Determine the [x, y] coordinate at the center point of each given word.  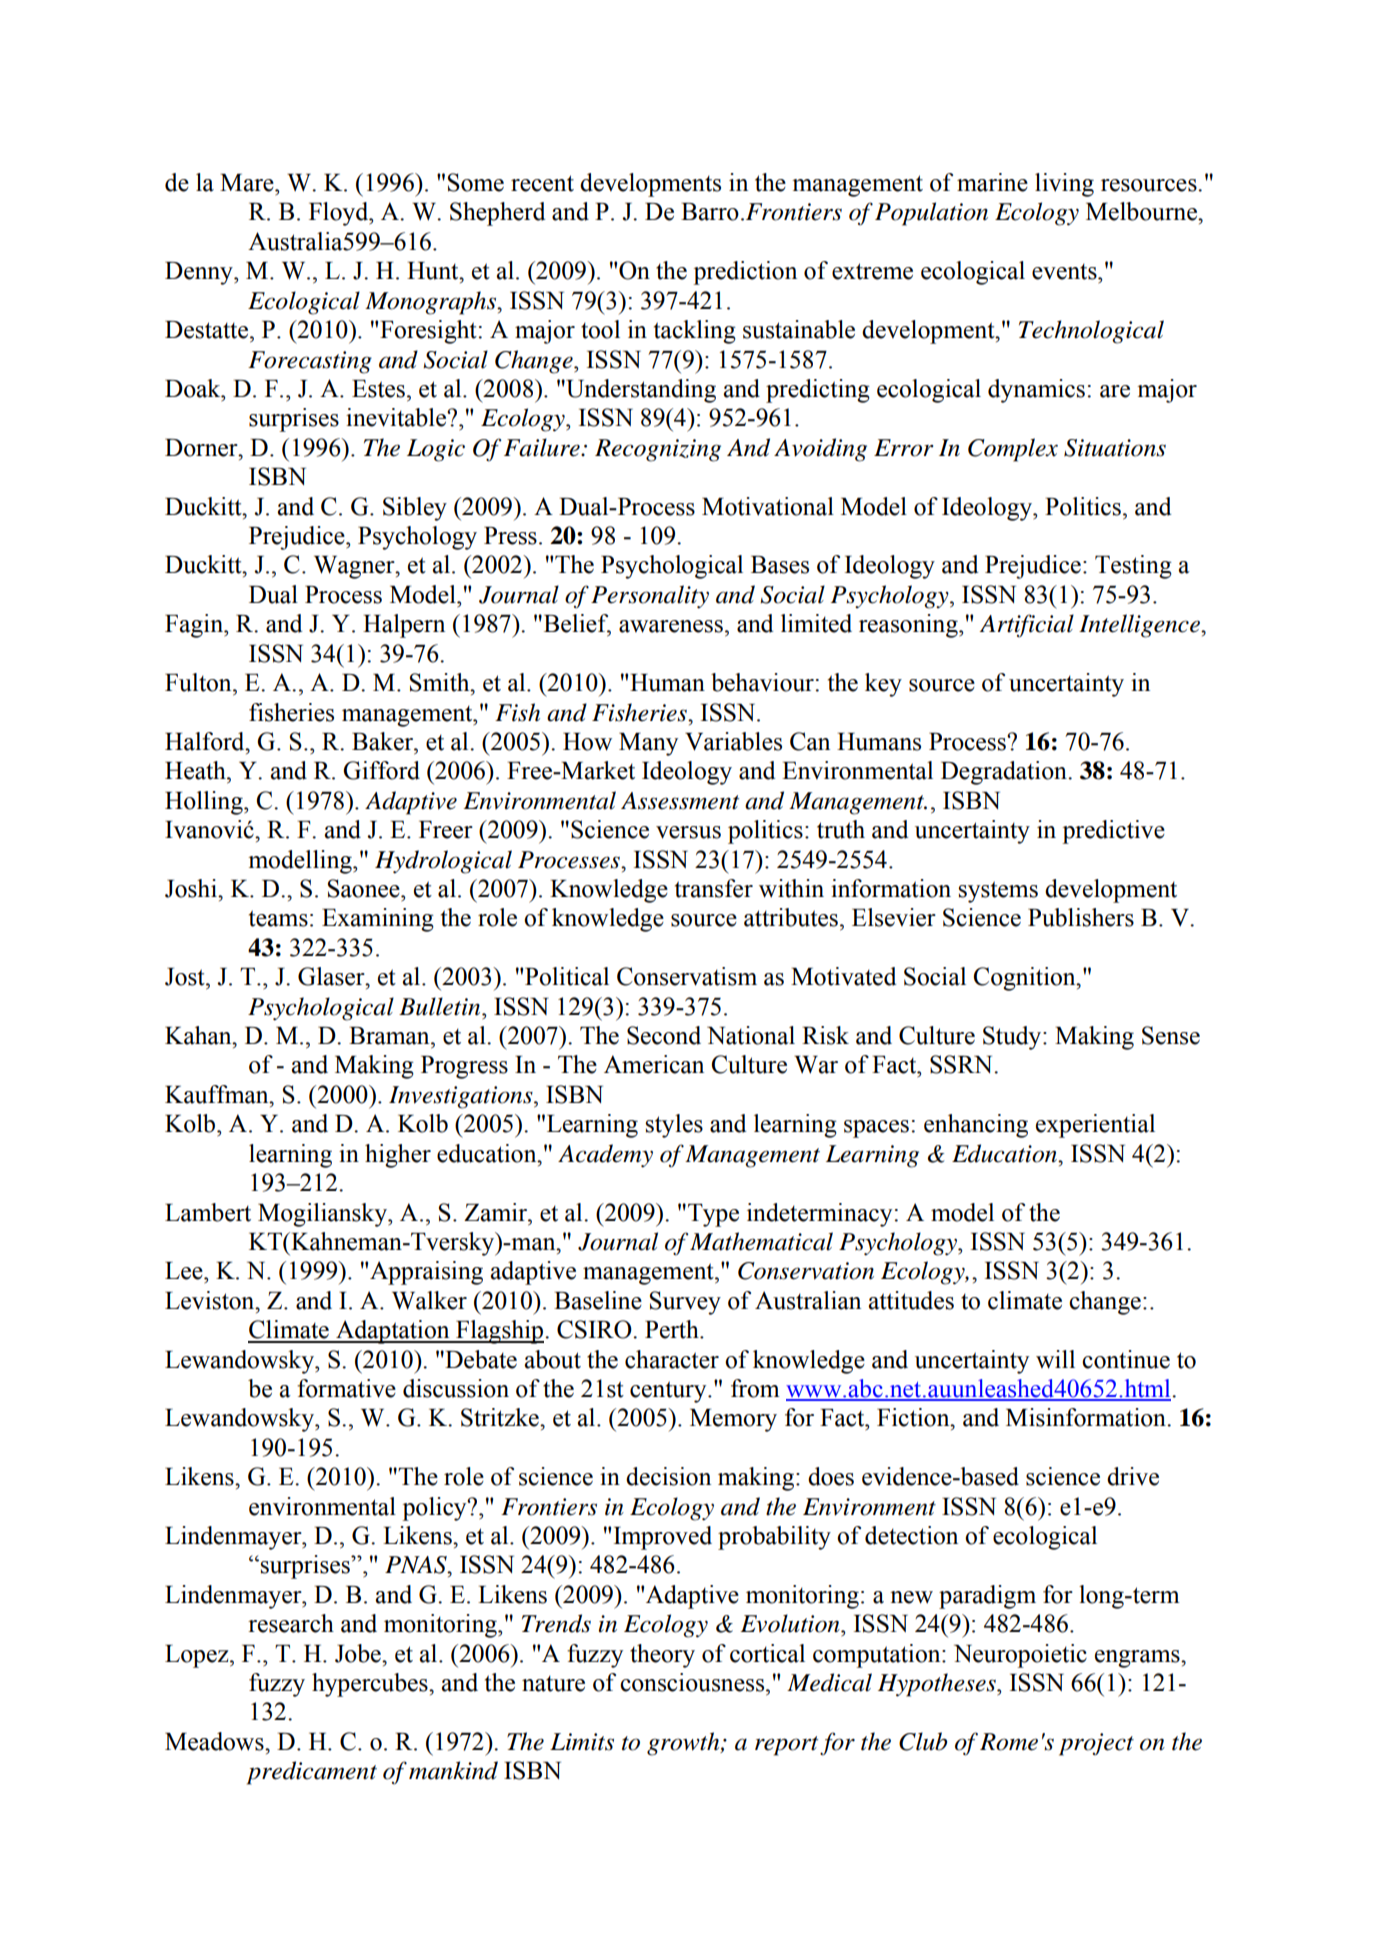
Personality [650, 597]
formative [346, 1388]
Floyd [340, 214]
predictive [1113, 832]
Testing [1133, 567]
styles [674, 1126]
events [1065, 271]
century [669, 1392]
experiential [1095, 1126]
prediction [745, 273]
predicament [312, 1773]
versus [688, 832]
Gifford [381, 770]
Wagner [355, 567]
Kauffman [218, 1094]
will [1055, 1359]
